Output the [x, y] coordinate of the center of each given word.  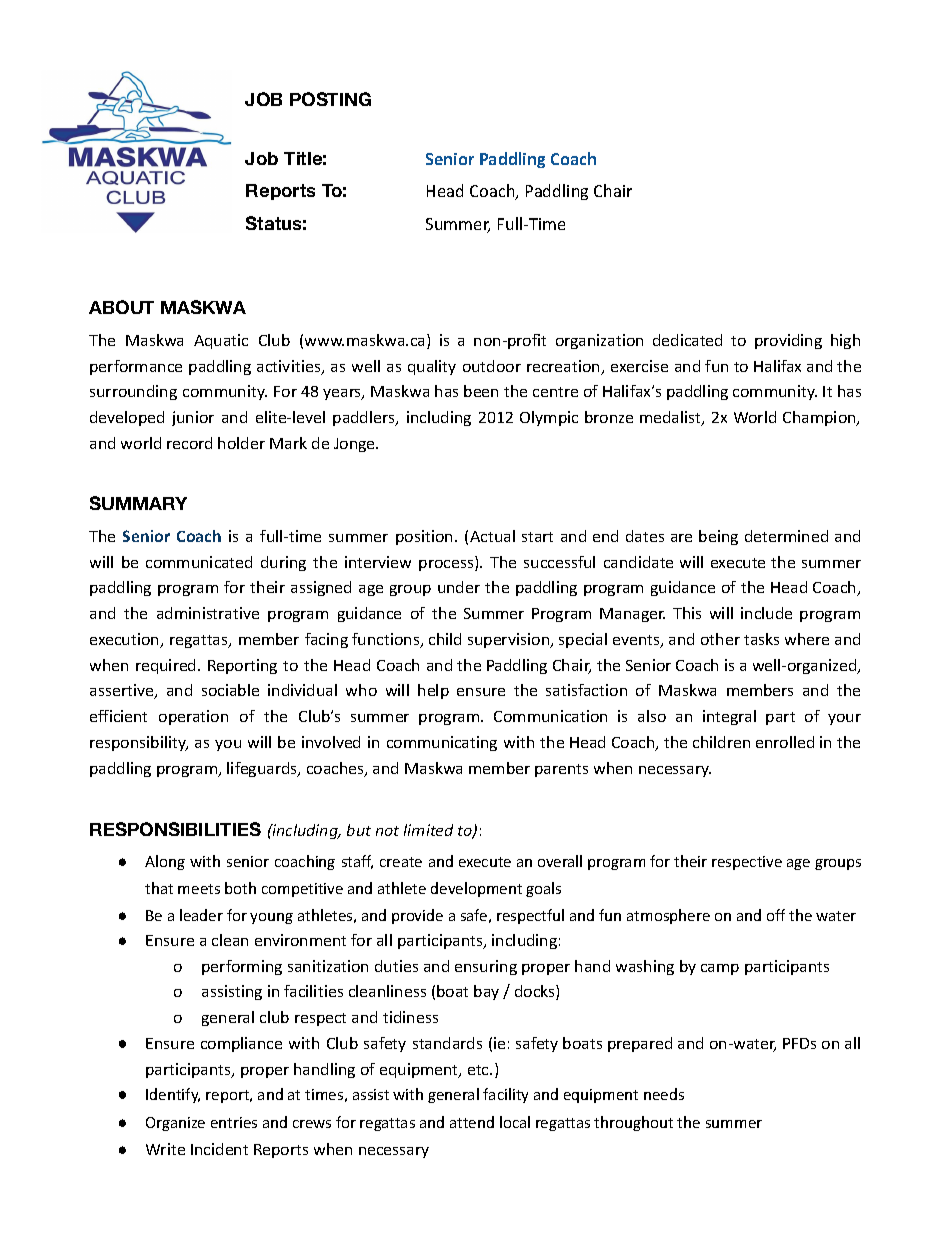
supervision [510, 640]
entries [234, 1122]
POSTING [330, 99]
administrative [208, 613]
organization [599, 341]
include [766, 613]
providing [788, 341]
